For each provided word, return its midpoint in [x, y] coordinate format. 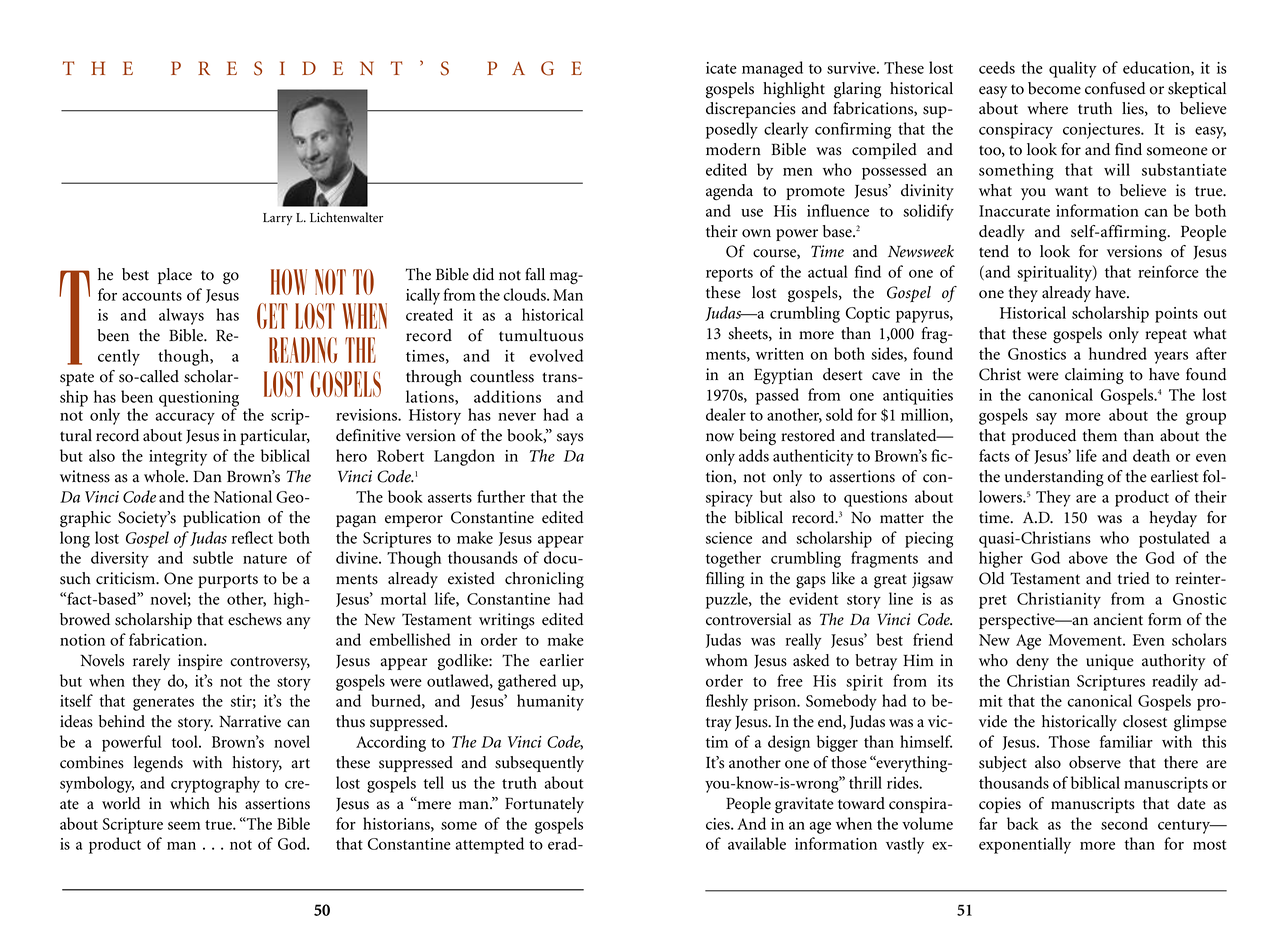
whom [726, 660]
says [570, 439]
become [1054, 88]
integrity [178, 458]
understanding [1054, 478]
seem [184, 826]
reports [729, 275]
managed [772, 69]
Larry [278, 219]
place [175, 276]
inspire [200, 662]
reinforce [1168, 271]
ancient [1118, 619]
